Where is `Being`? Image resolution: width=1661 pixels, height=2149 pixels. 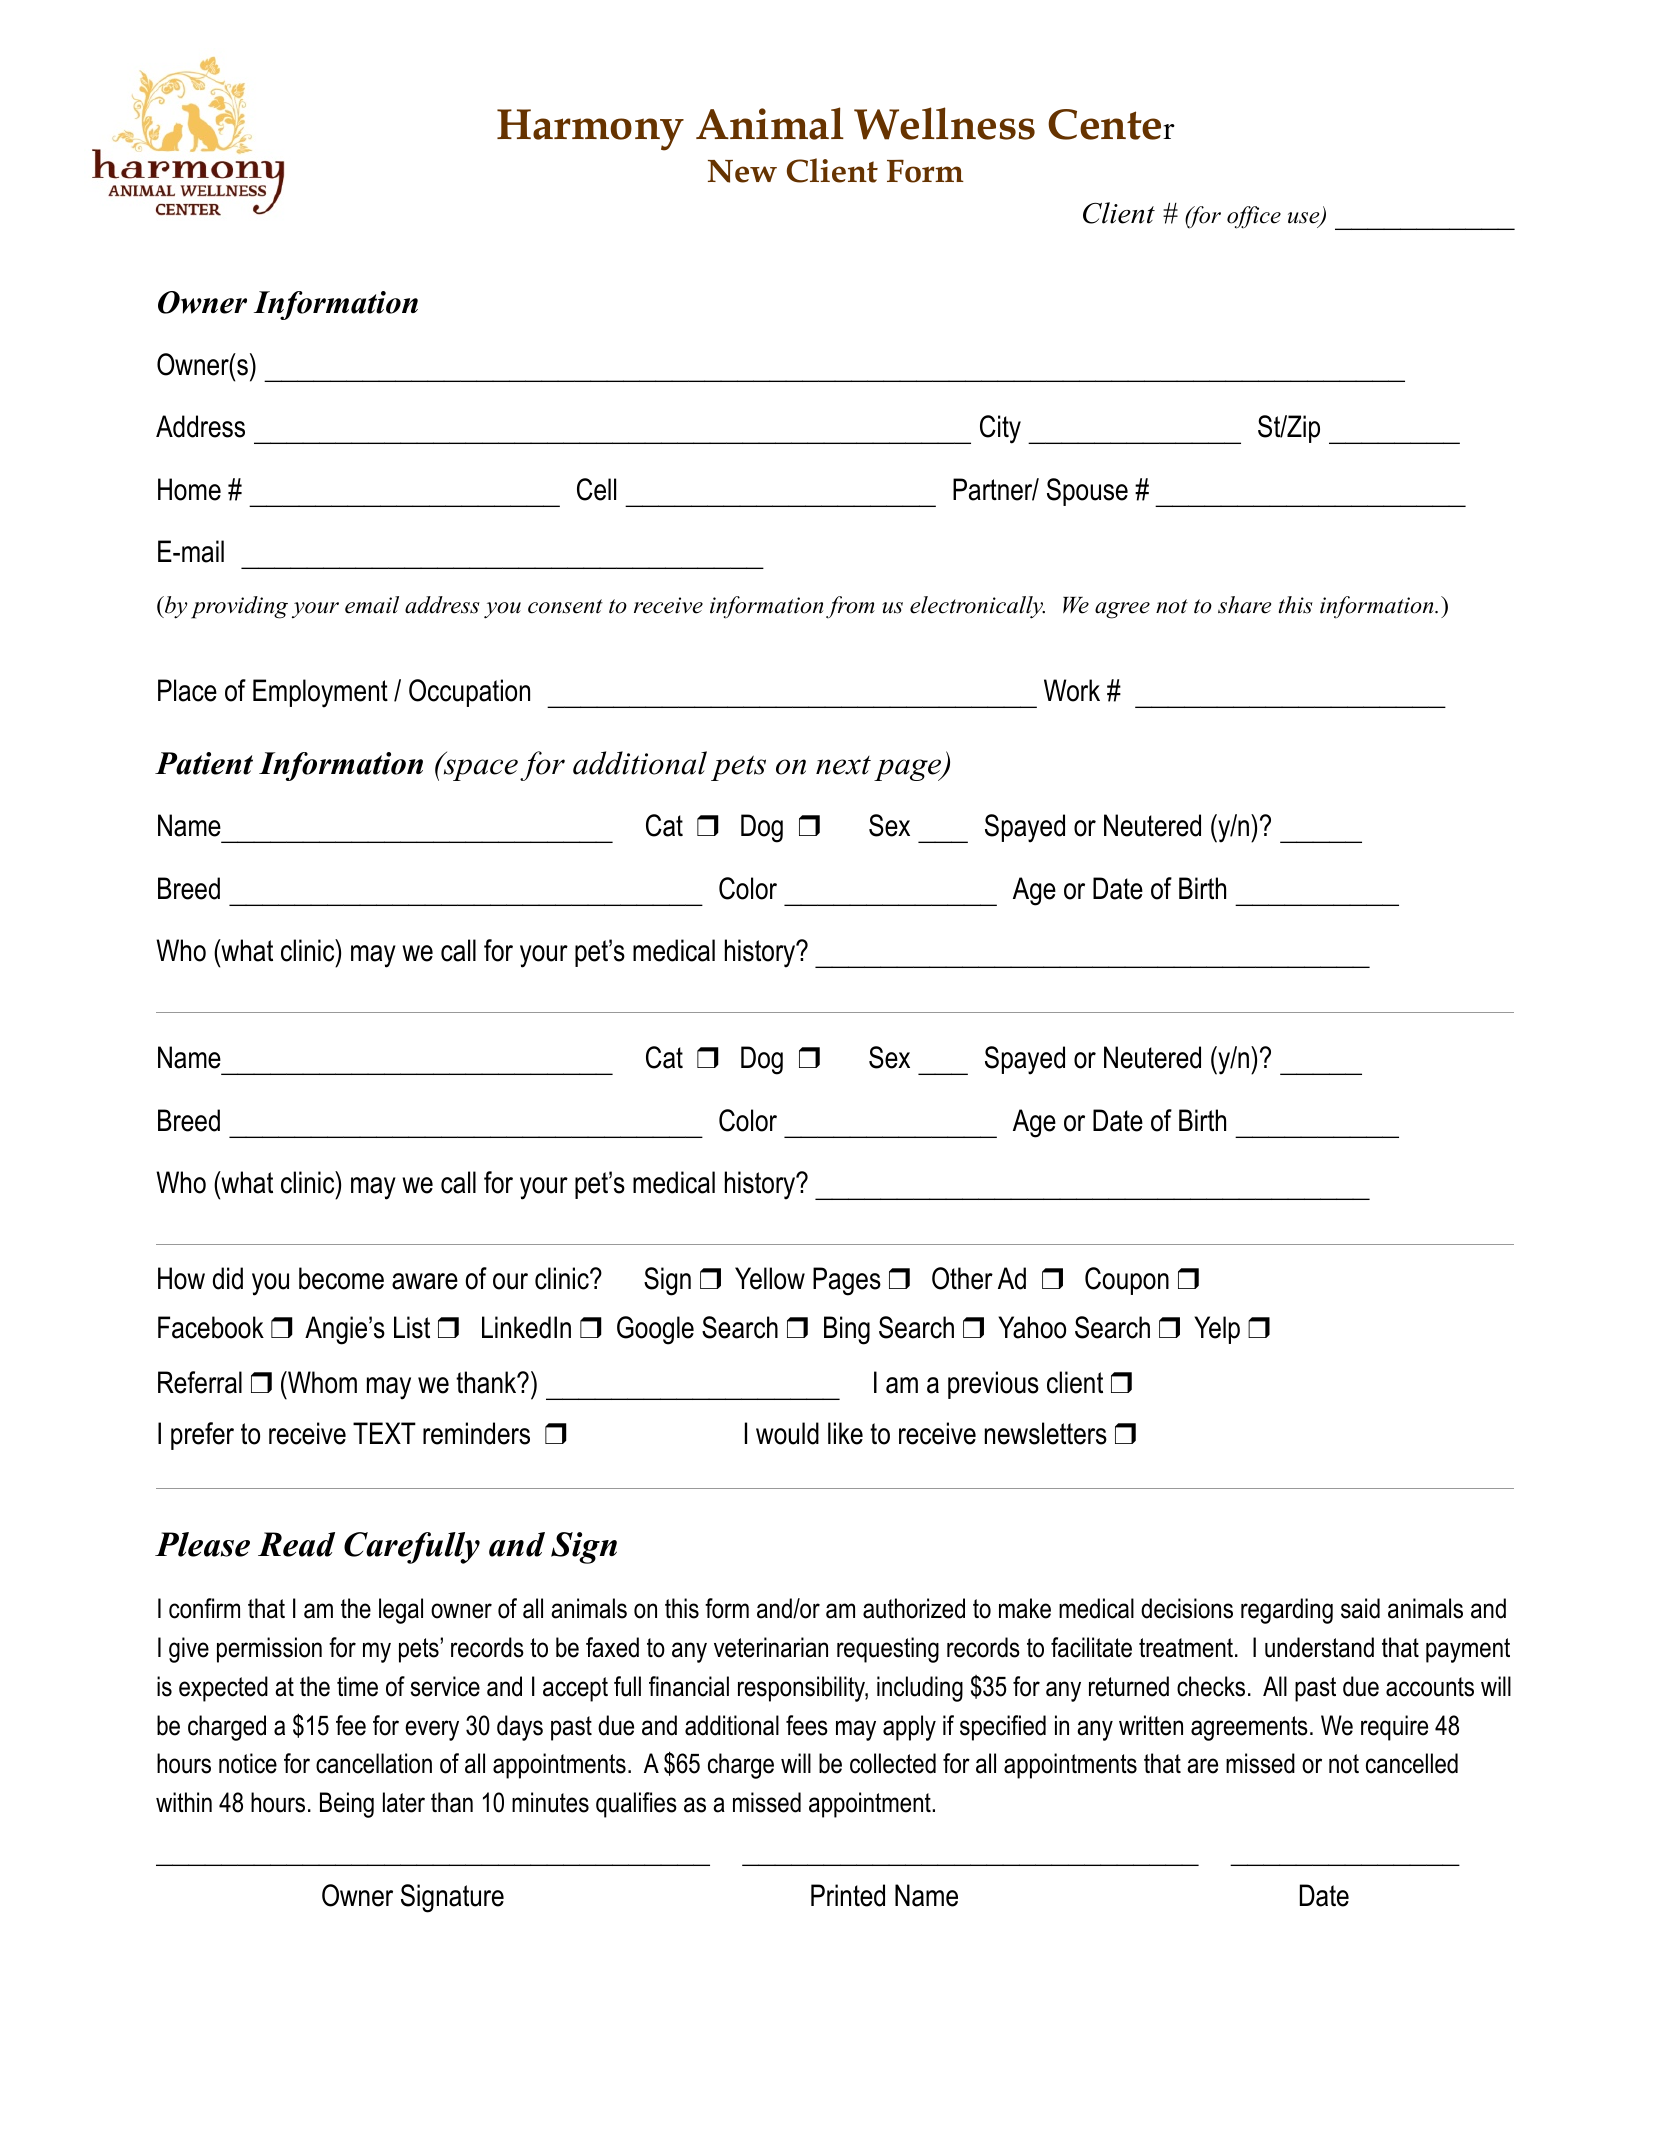 Being is located at coordinates (347, 1805).
